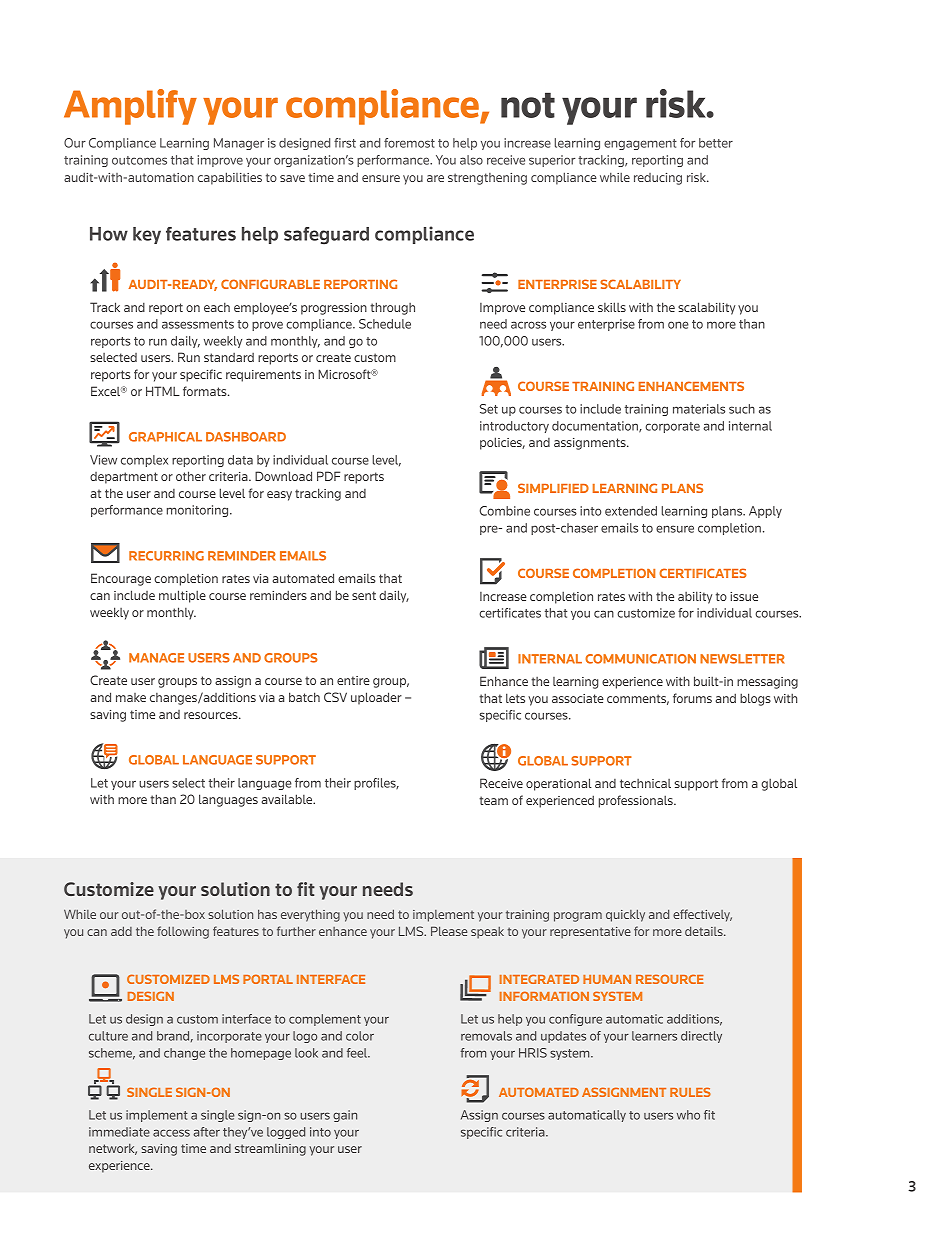  Describe the element at coordinates (493, 800) in the screenshot. I see `team` at that location.
